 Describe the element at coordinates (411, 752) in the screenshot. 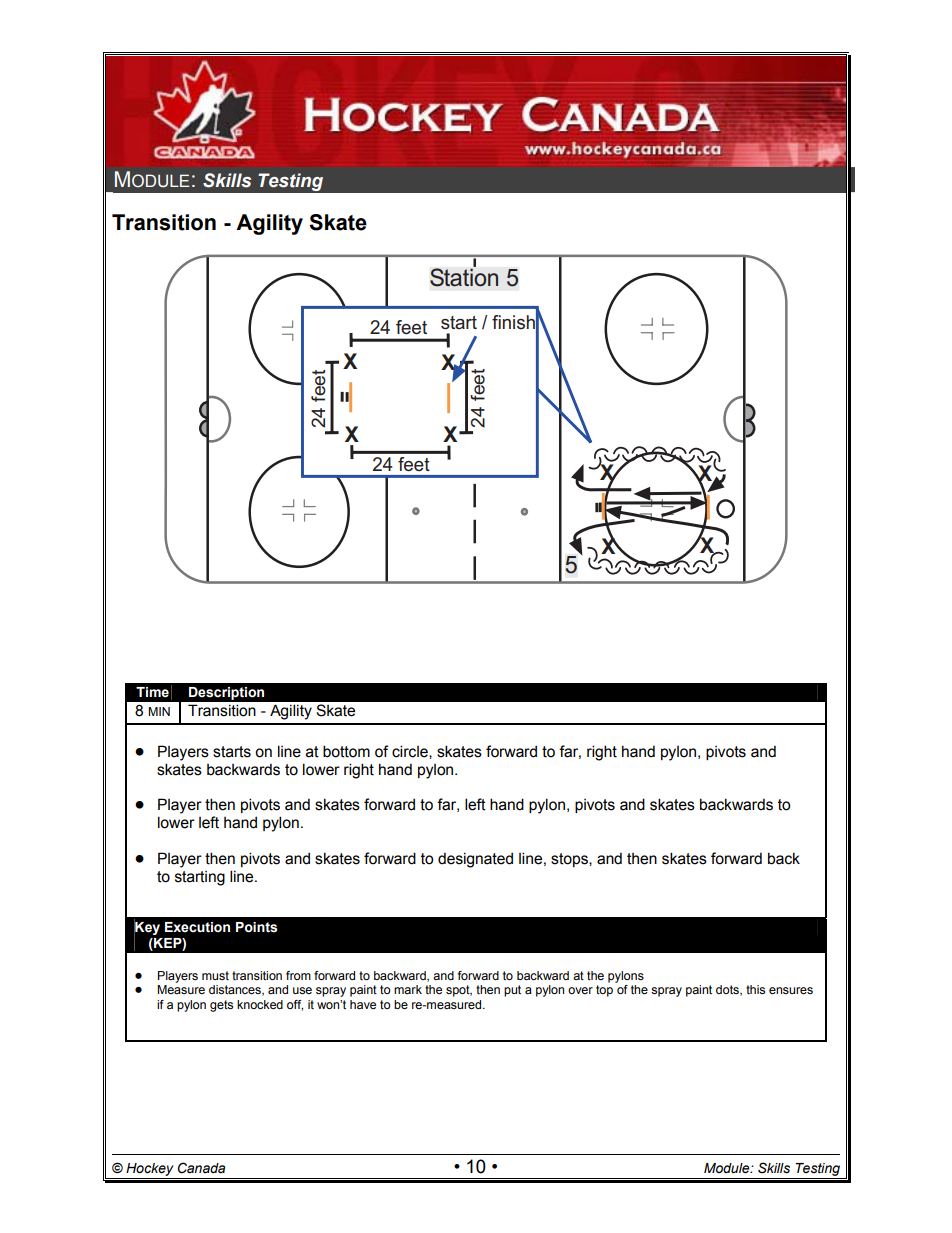

I see `circle` at that location.
